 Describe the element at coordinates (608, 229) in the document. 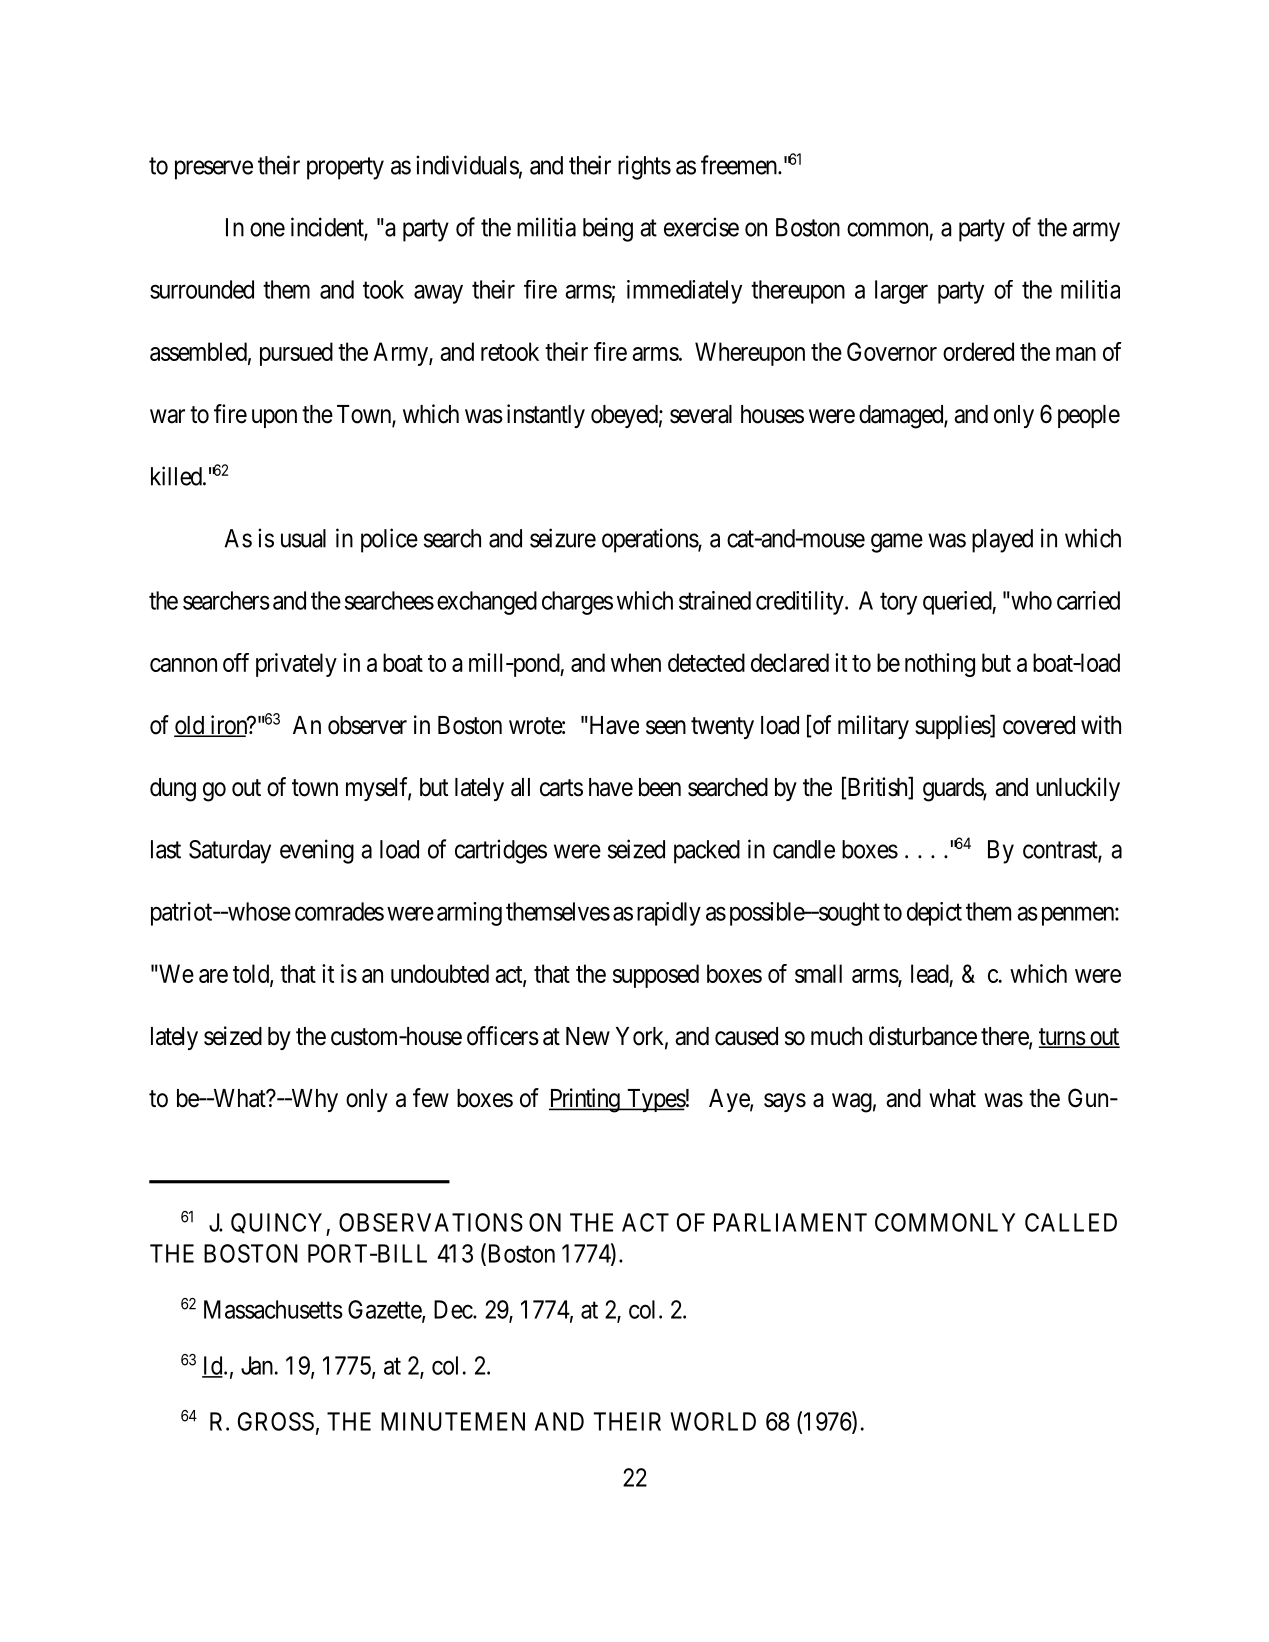

I see `being` at that location.
